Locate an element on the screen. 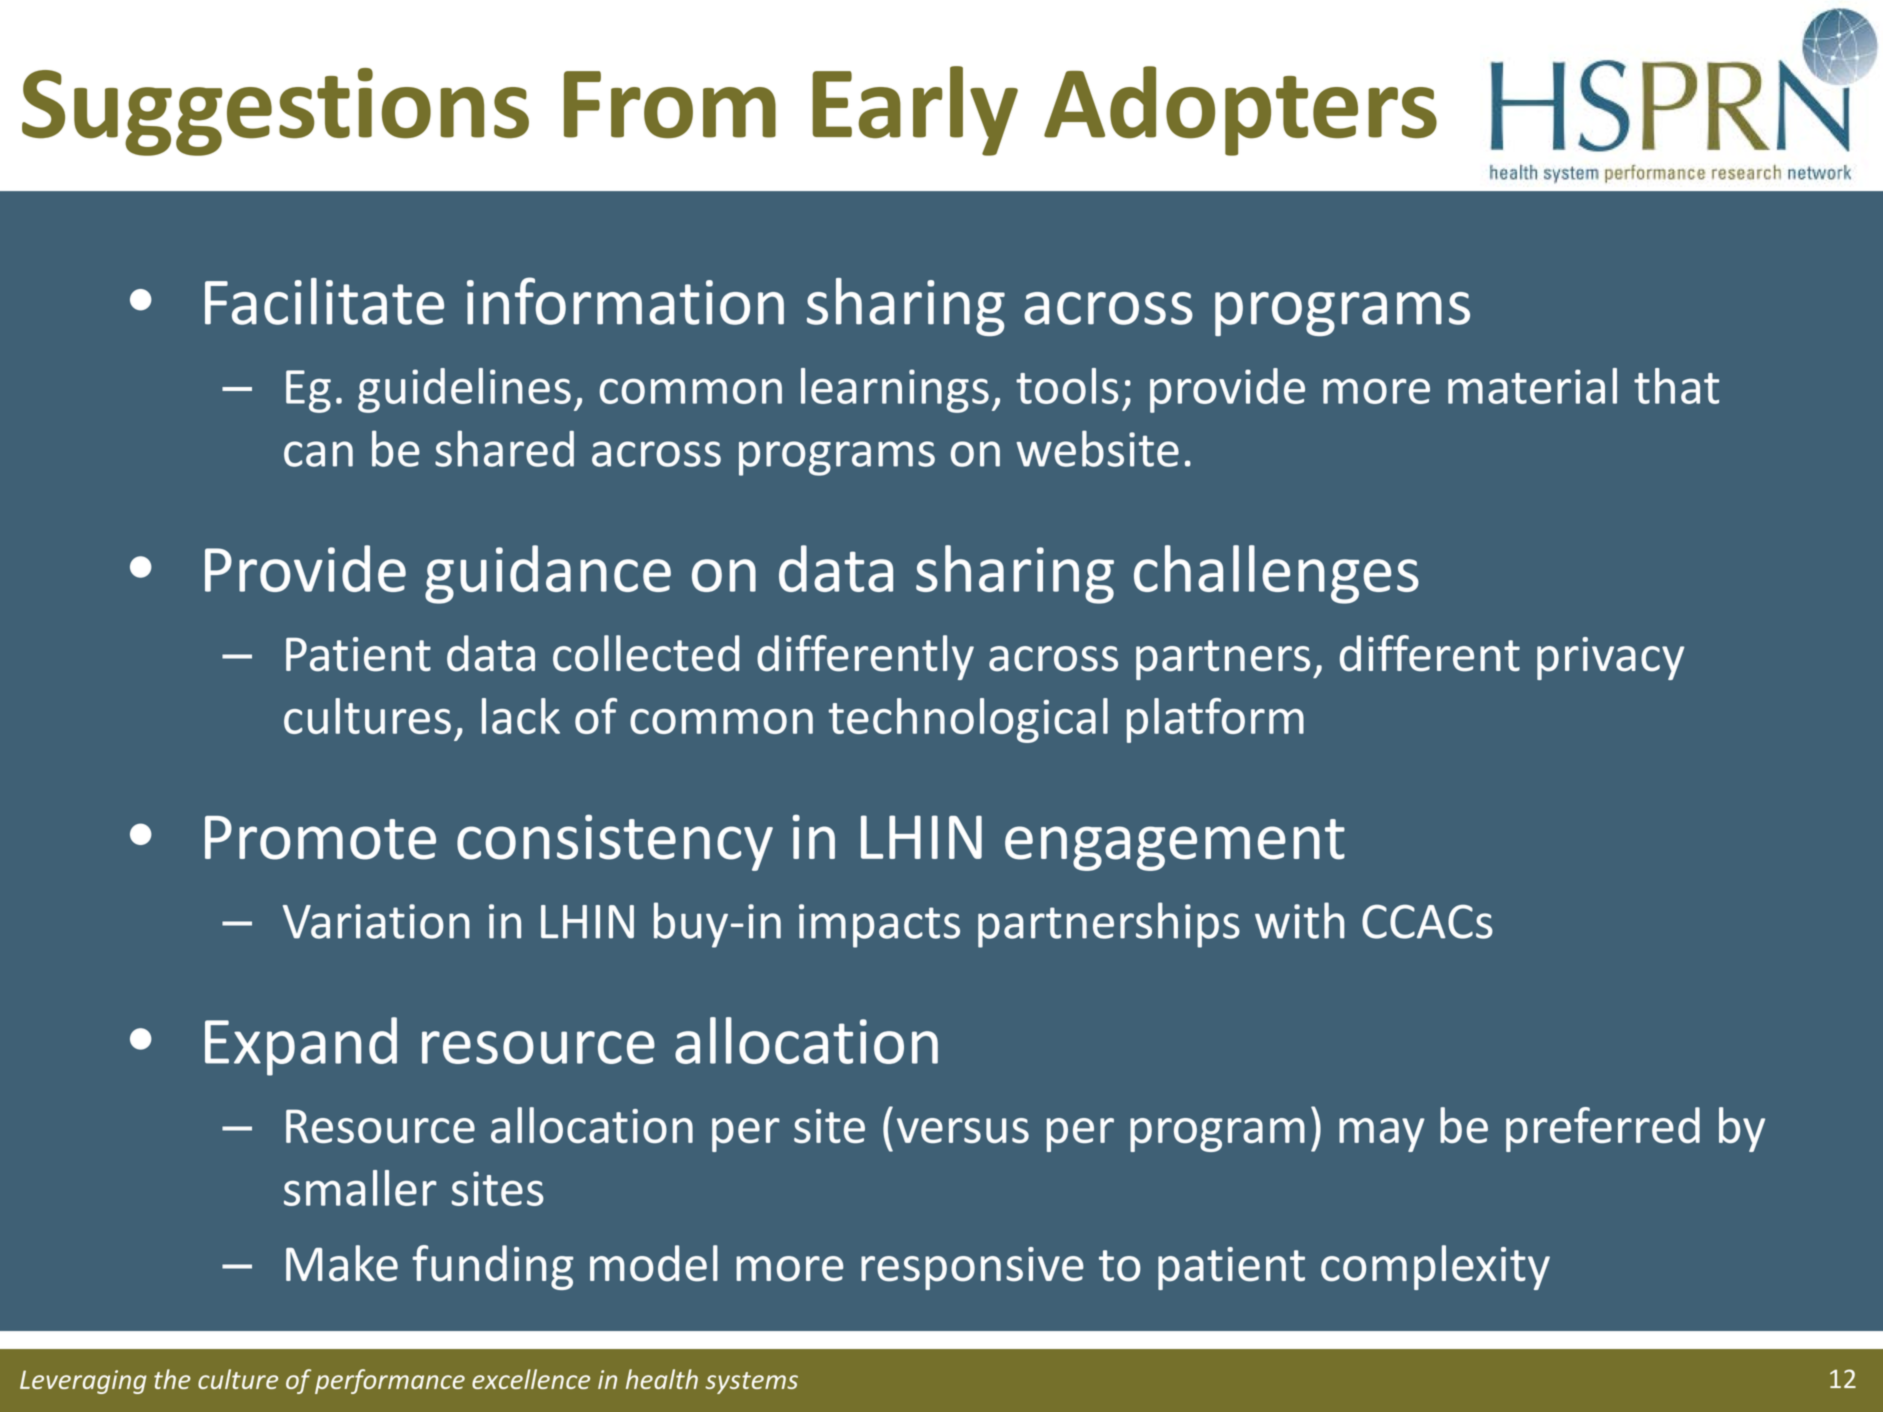 The image size is (1883, 1412). Adopters is located at coordinates (1240, 111).
